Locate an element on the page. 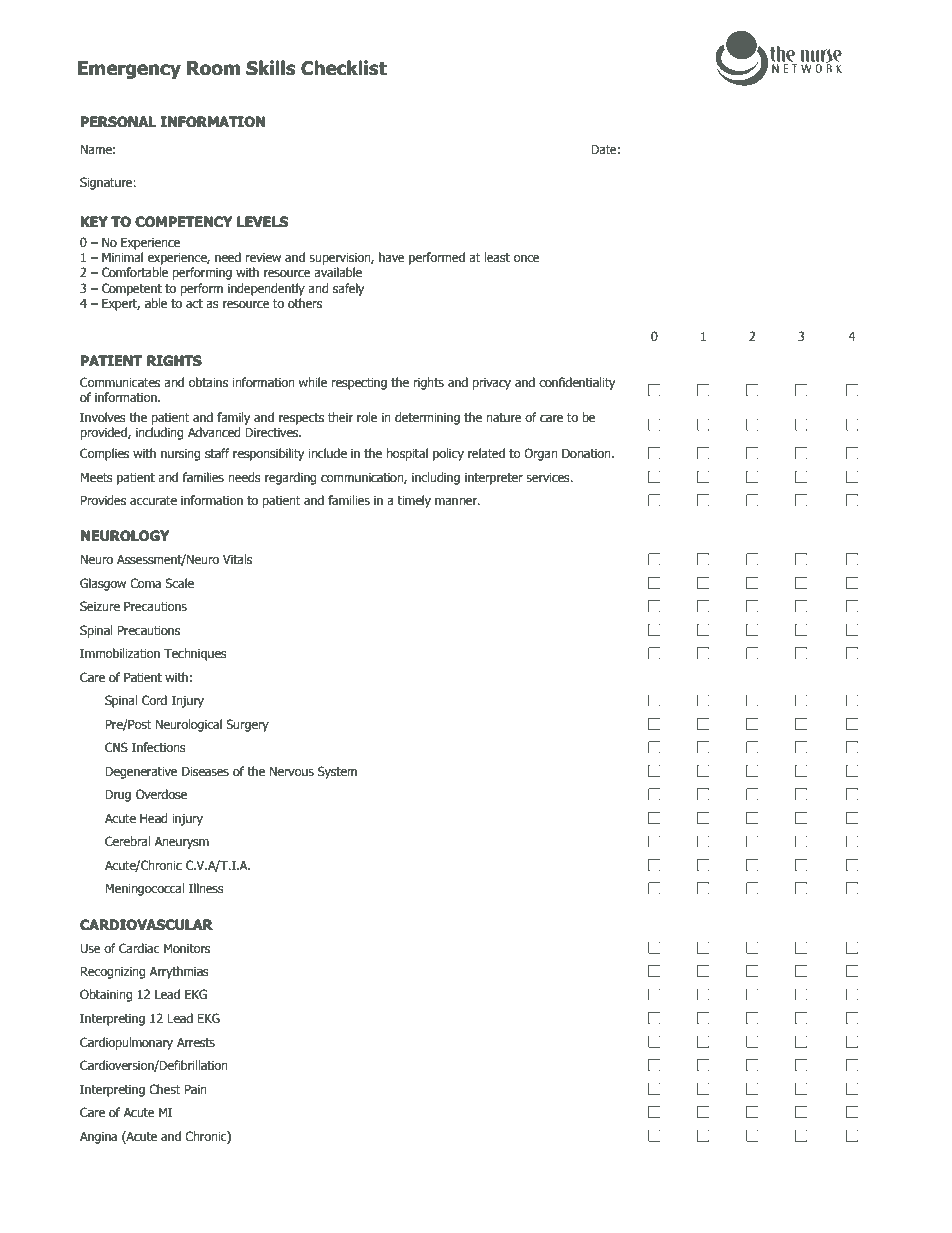 Image resolution: width=952 pixels, height=1233 pixels. interpreter is located at coordinates (494, 479).
